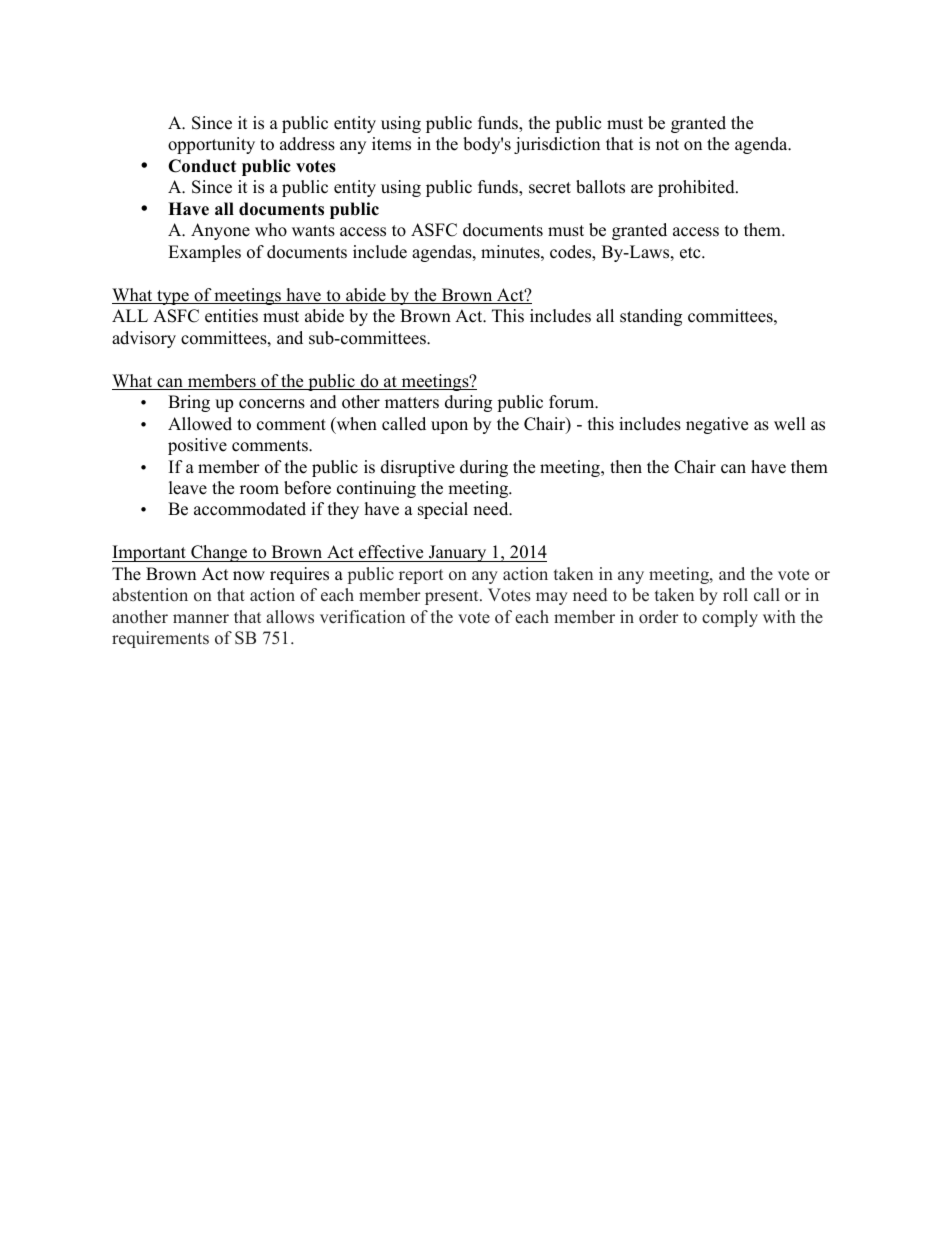 The image size is (952, 1233). Describe the element at coordinates (697, 188) in the screenshot. I see `prohibited` at that location.
